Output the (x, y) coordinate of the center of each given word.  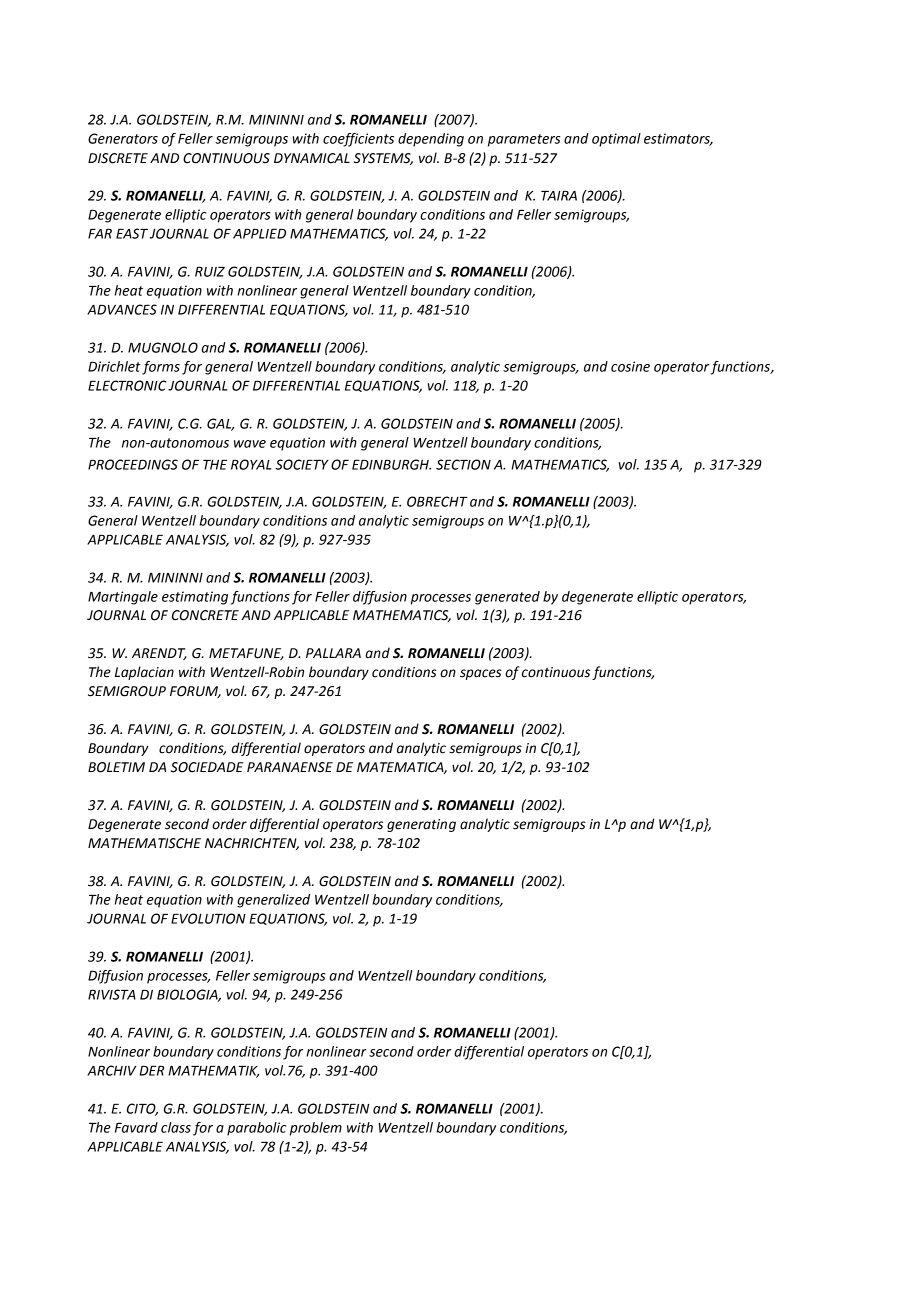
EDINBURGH (391, 464)
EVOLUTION (208, 918)
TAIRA (559, 196)
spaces (481, 674)
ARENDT (159, 654)
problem (316, 1129)
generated (507, 598)
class (176, 1127)
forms (161, 368)
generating (421, 825)
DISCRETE (118, 158)
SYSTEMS (383, 159)
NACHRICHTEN (252, 844)
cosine (630, 366)
